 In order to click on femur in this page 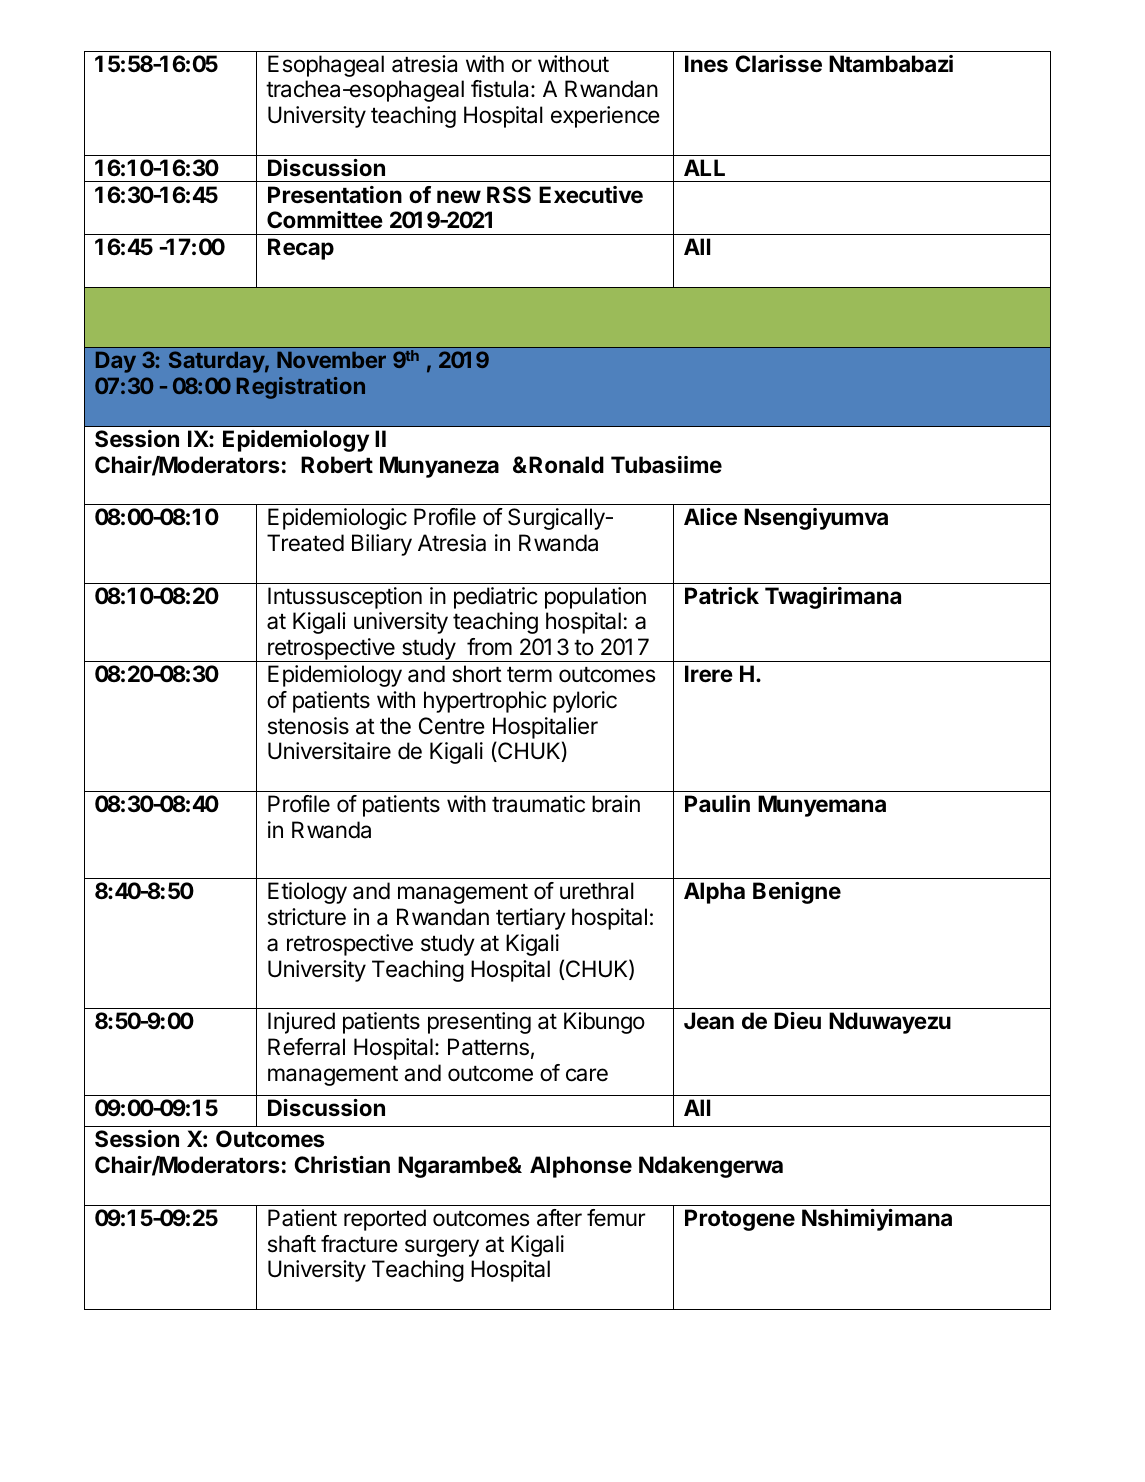, I will do `click(616, 1218)`.
